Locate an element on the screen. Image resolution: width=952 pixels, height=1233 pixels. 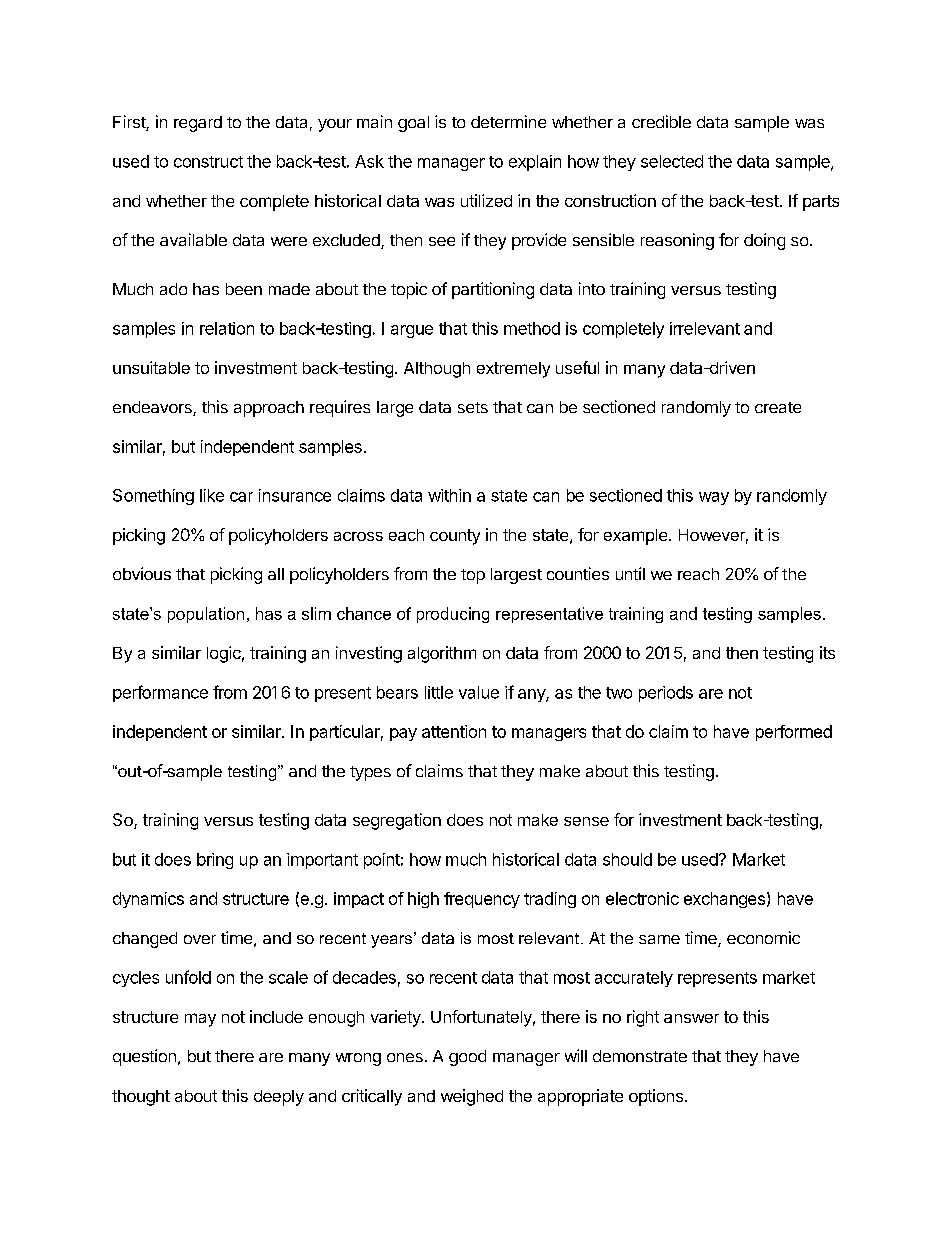
performed is located at coordinates (794, 733).
